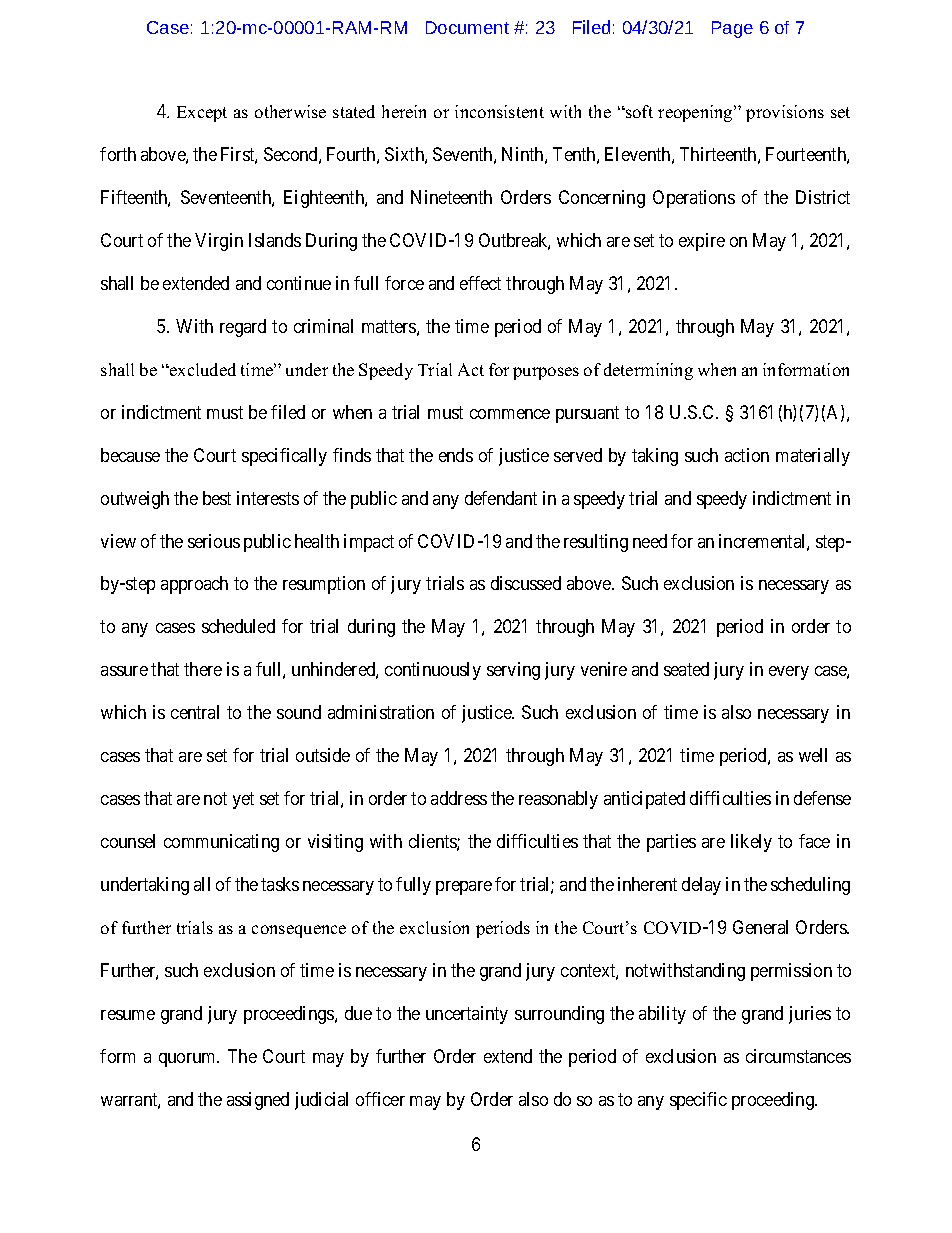 This screenshot has height=1233, width=952. I want to click on Except, so click(202, 114).
